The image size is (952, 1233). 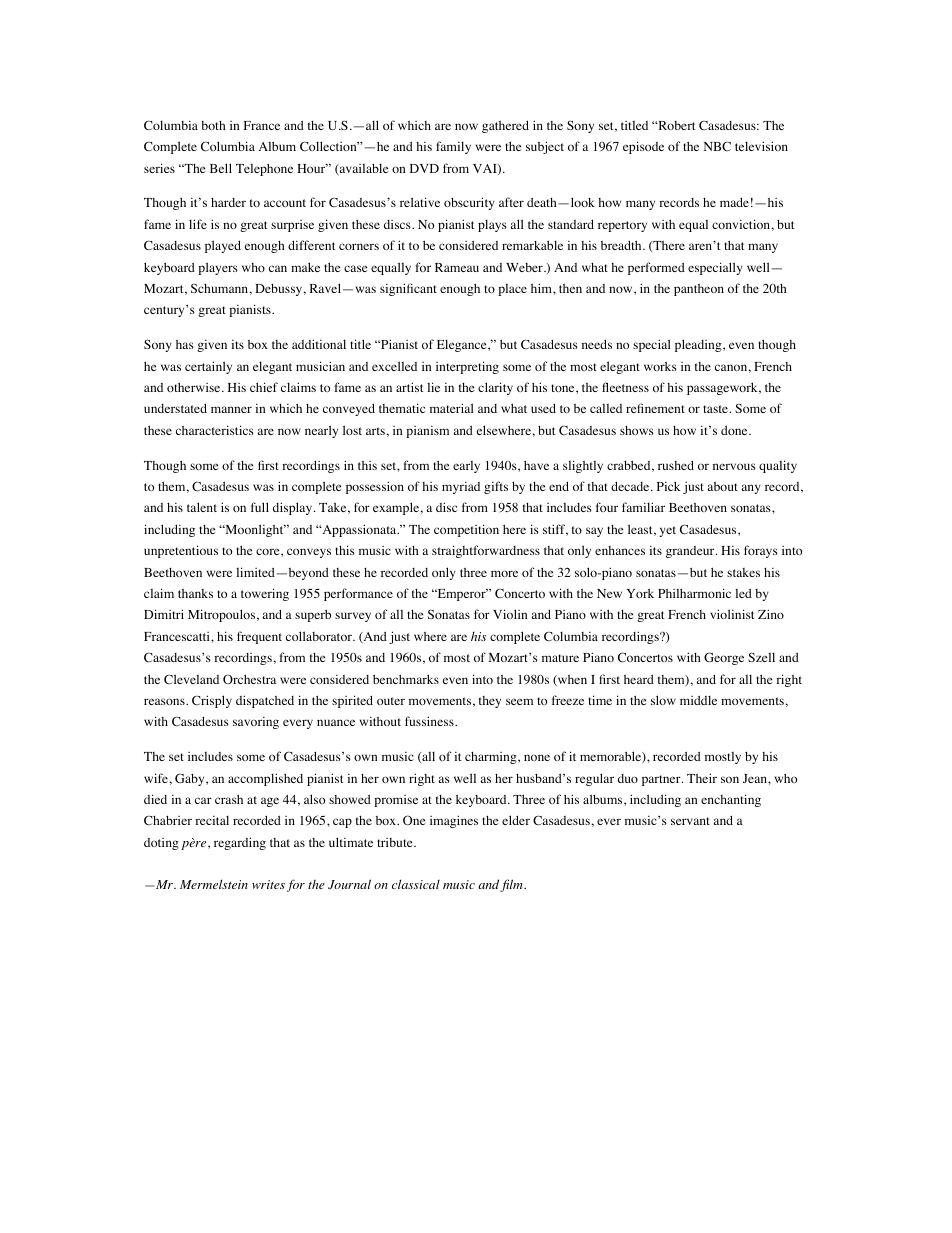 What do you see at coordinates (723, 486) in the screenshot?
I see `about` at bounding box center [723, 486].
